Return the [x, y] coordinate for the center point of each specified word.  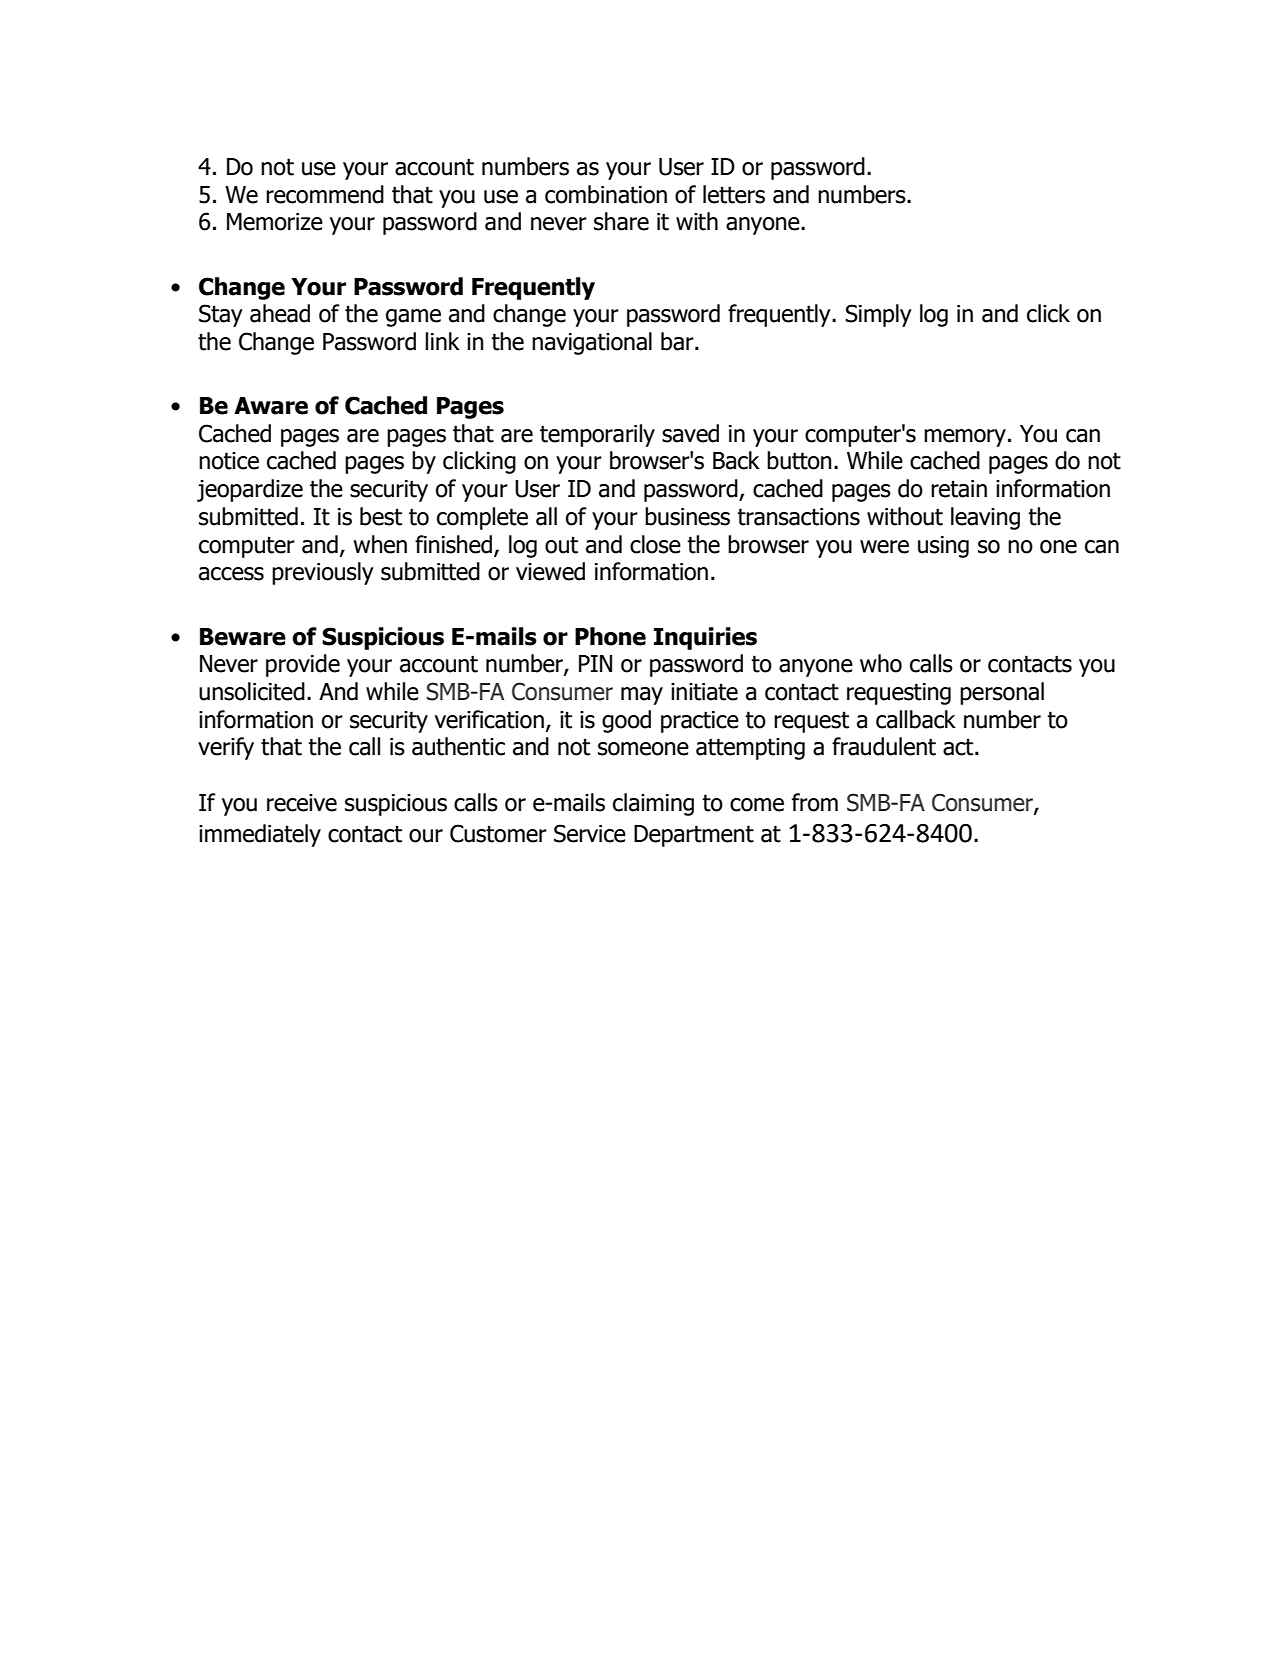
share [621, 221]
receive [302, 803]
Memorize [275, 222]
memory [965, 438]
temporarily [597, 435]
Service [590, 833]
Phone [610, 636]
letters [734, 194]
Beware [243, 637]
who [881, 663]
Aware [271, 406]
